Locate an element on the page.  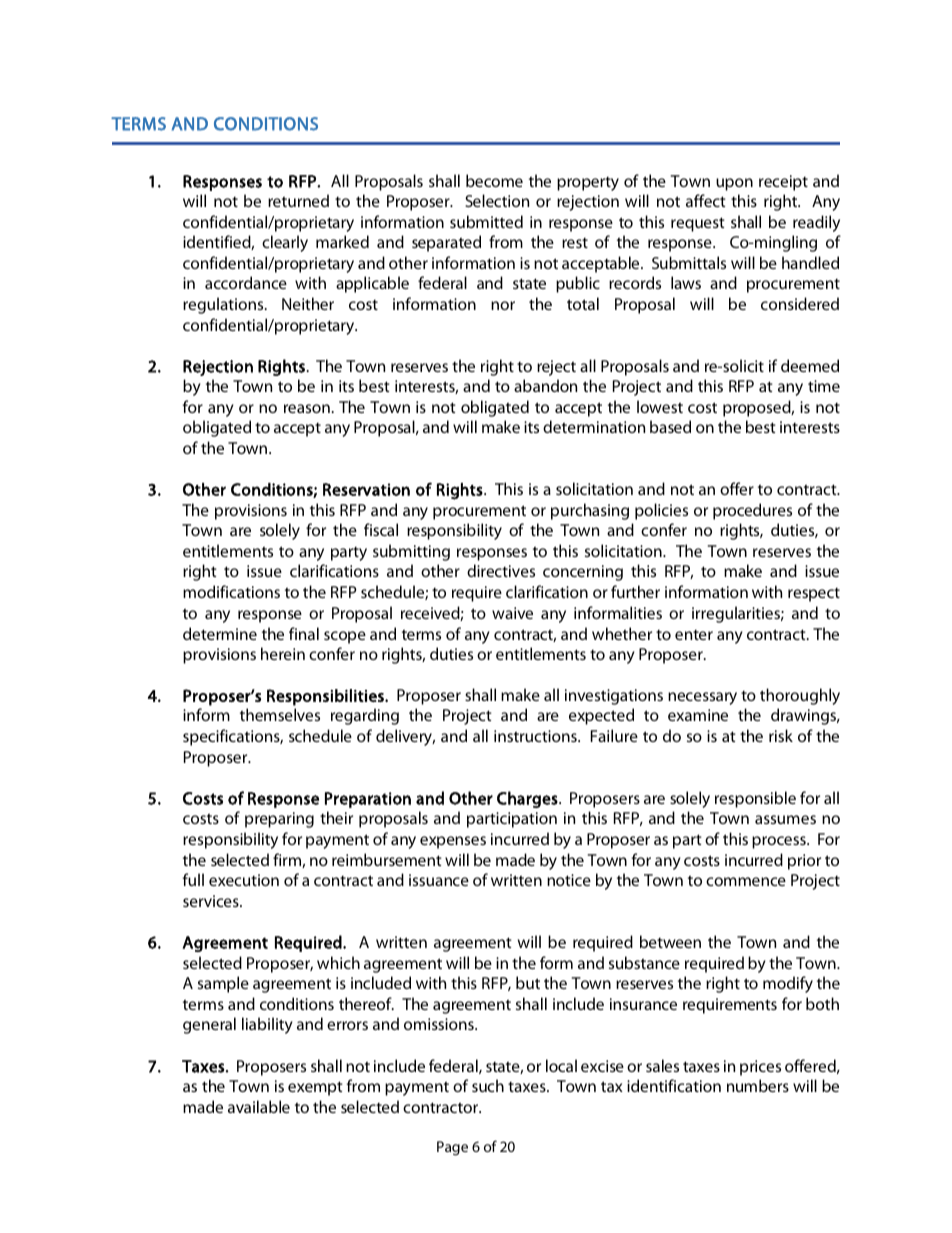
necessary is located at coordinates (702, 698).
